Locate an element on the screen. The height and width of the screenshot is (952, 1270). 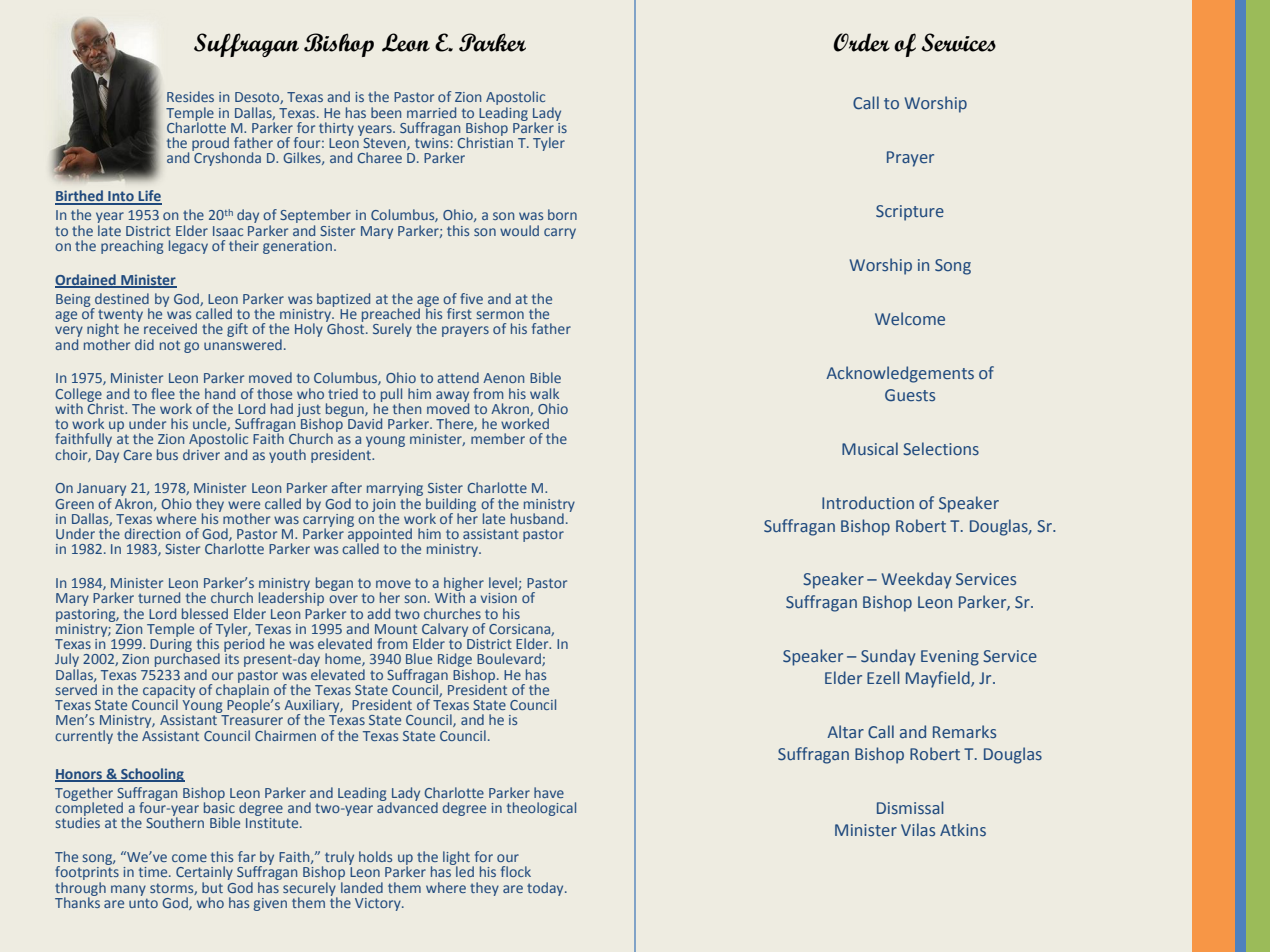
Order is located at coordinates (861, 42).
